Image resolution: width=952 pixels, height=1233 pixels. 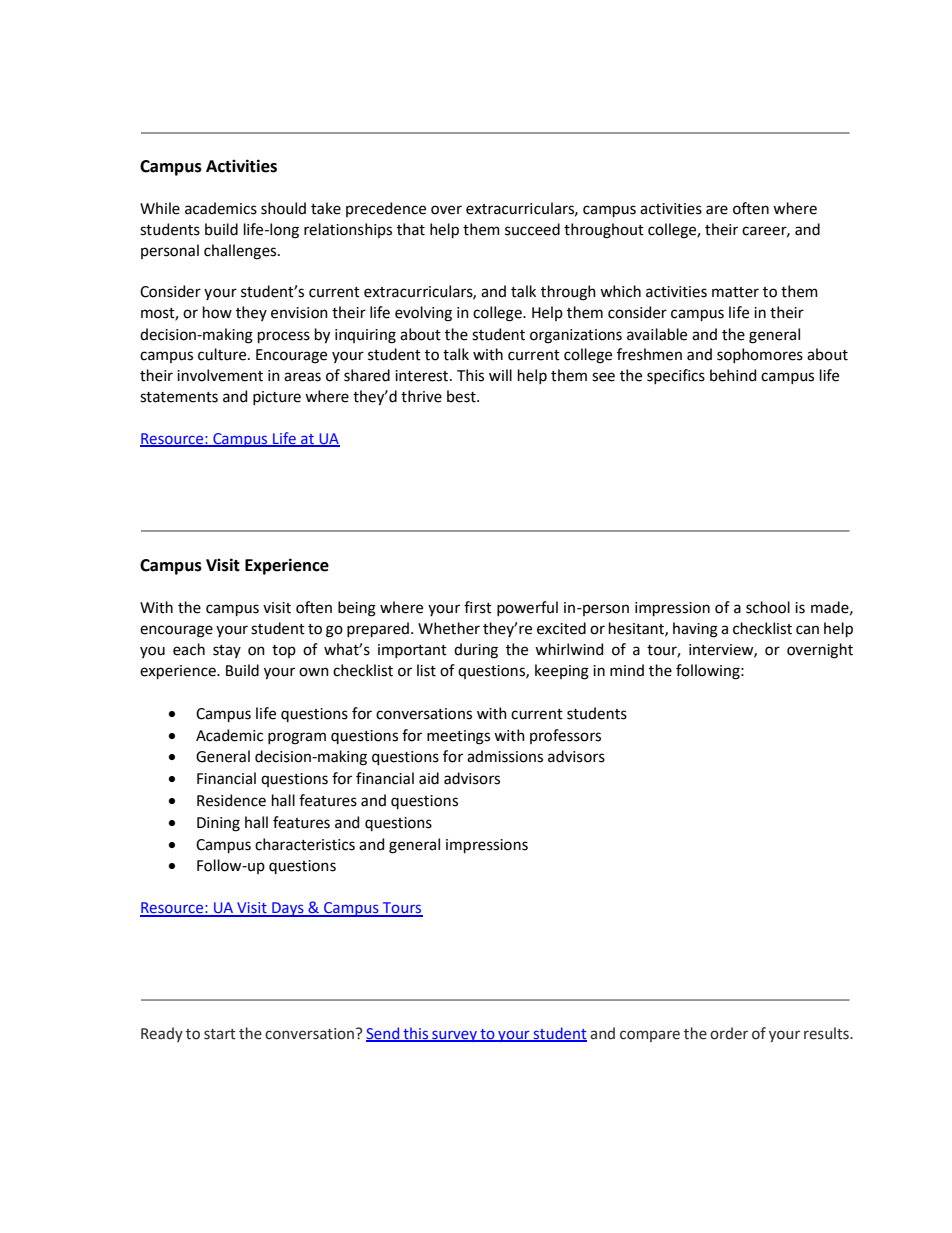 What do you see at coordinates (627, 670) in the image?
I see `mind` at bounding box center [627, 670].
